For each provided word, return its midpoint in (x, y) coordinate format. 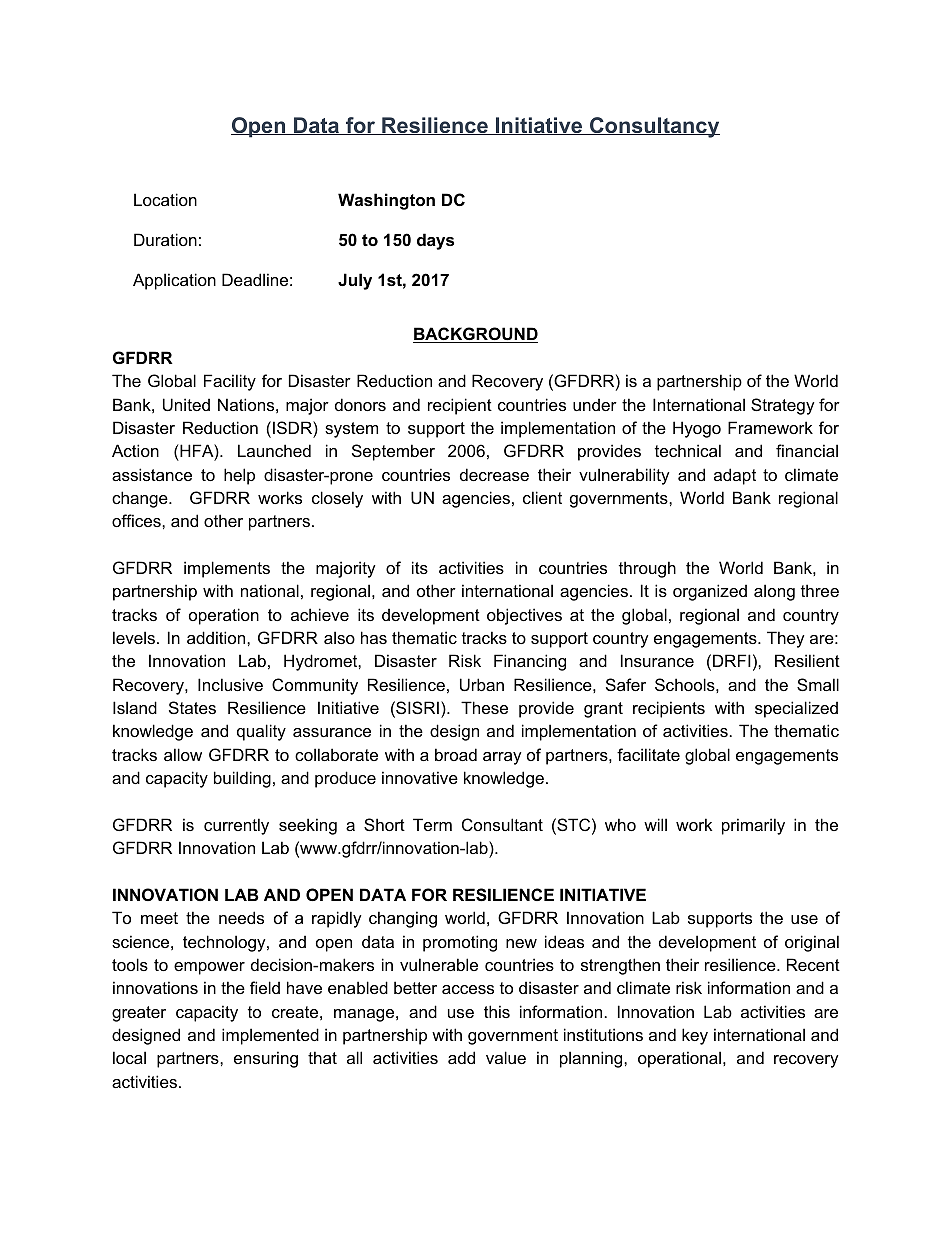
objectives (524, 616)
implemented (270, 1036)
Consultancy (654, 127)
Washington (386, 201)
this (497, 1011)
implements (227, 569)
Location (165, 199)
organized (710, 592)
